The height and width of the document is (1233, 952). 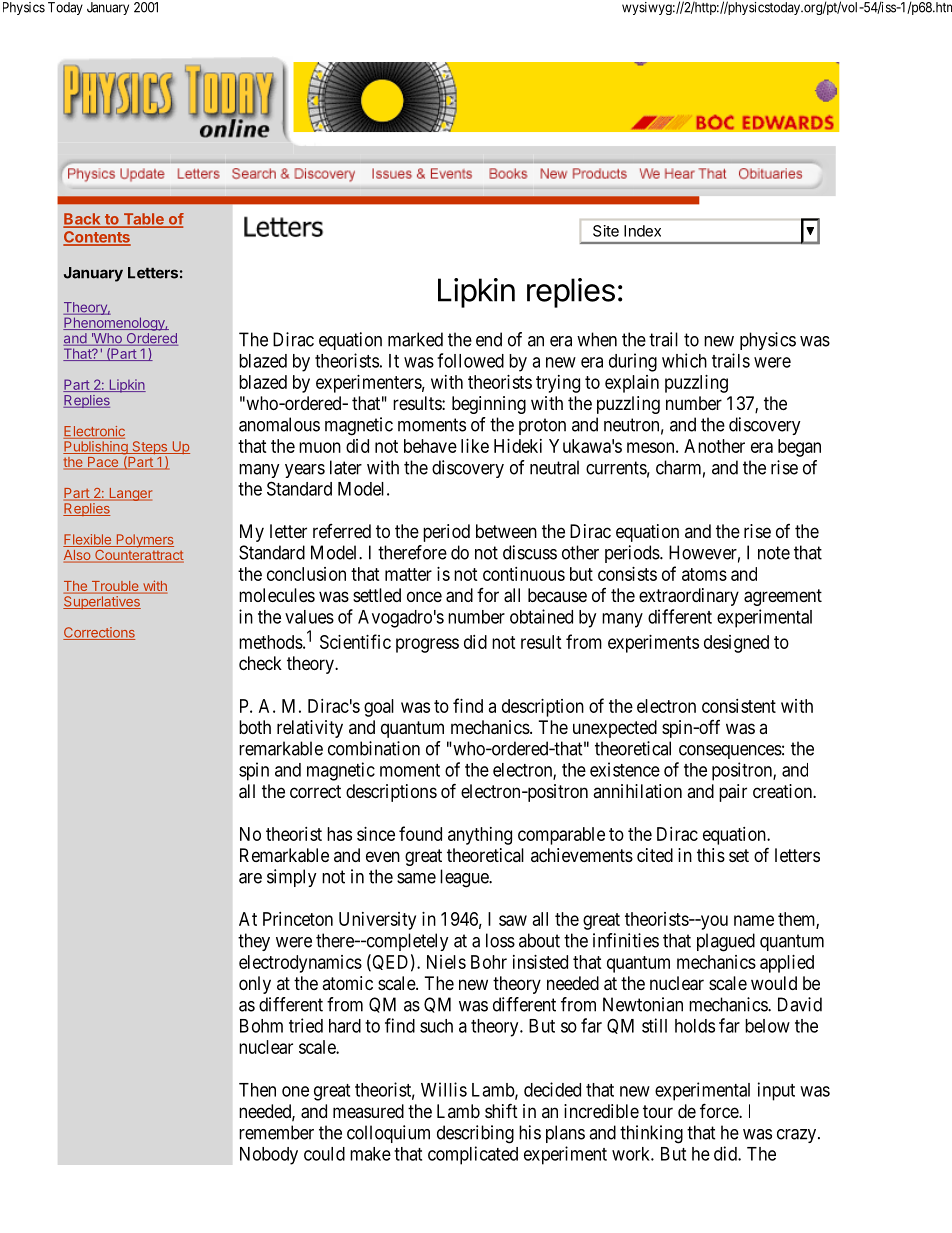 What do you see at coordinates (430, 446) in the document?
I see `behave` at bounding box center [430, 446].
